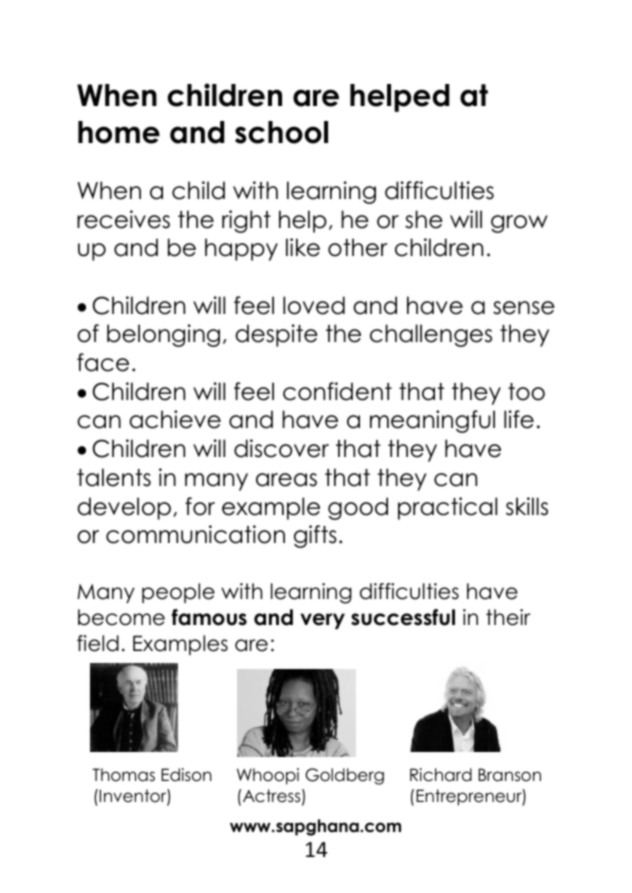  I want to click on talents, so click(114, 477).
